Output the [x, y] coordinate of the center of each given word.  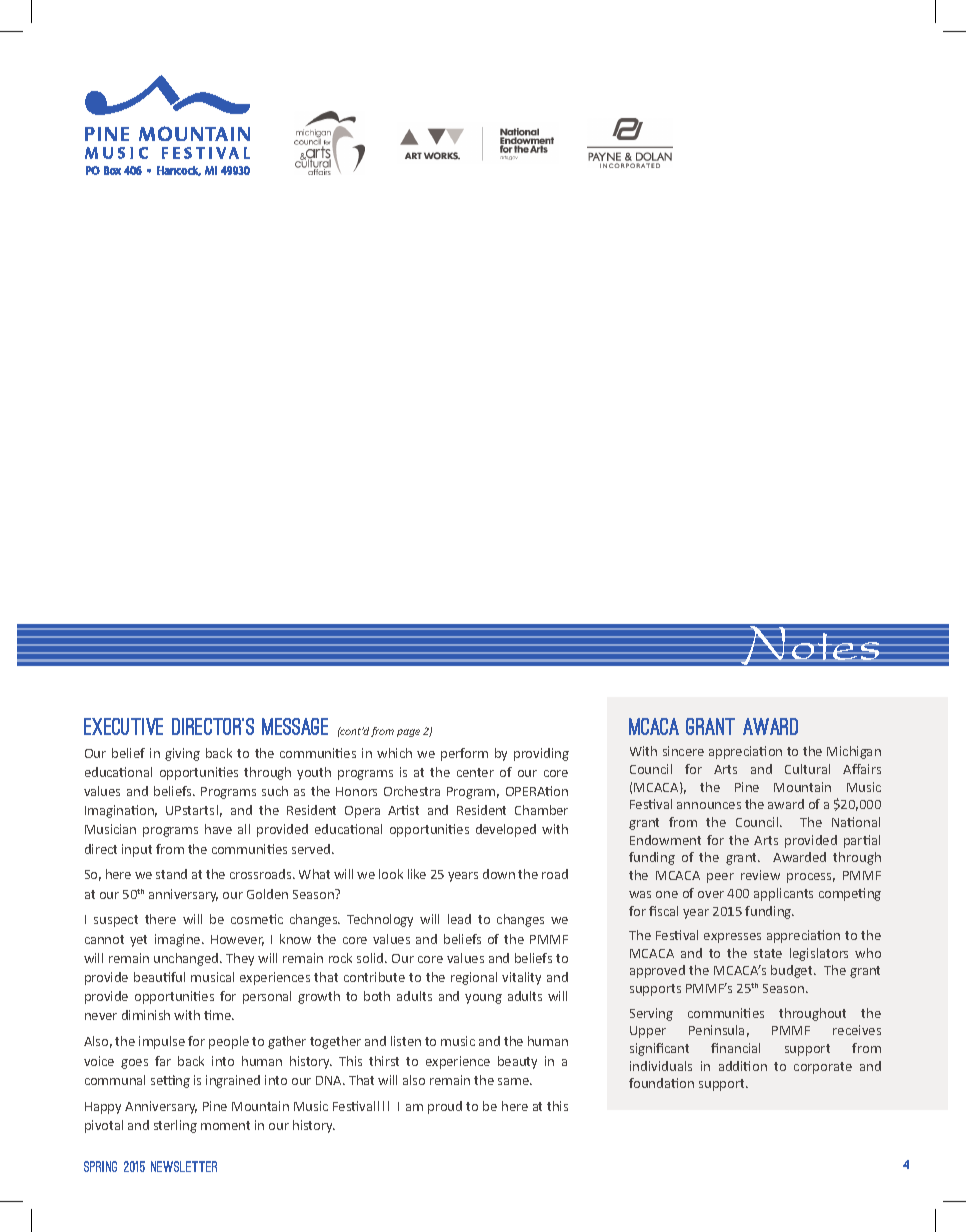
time [218, 1015]
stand [171, 874]
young [483, 999]
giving [182, 754]
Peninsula [716, 1030]
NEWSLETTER [184, 1166]
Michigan [854, 752]
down [499, 874]
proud [445, 1107]
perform [464, 754]
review [760, 875]
